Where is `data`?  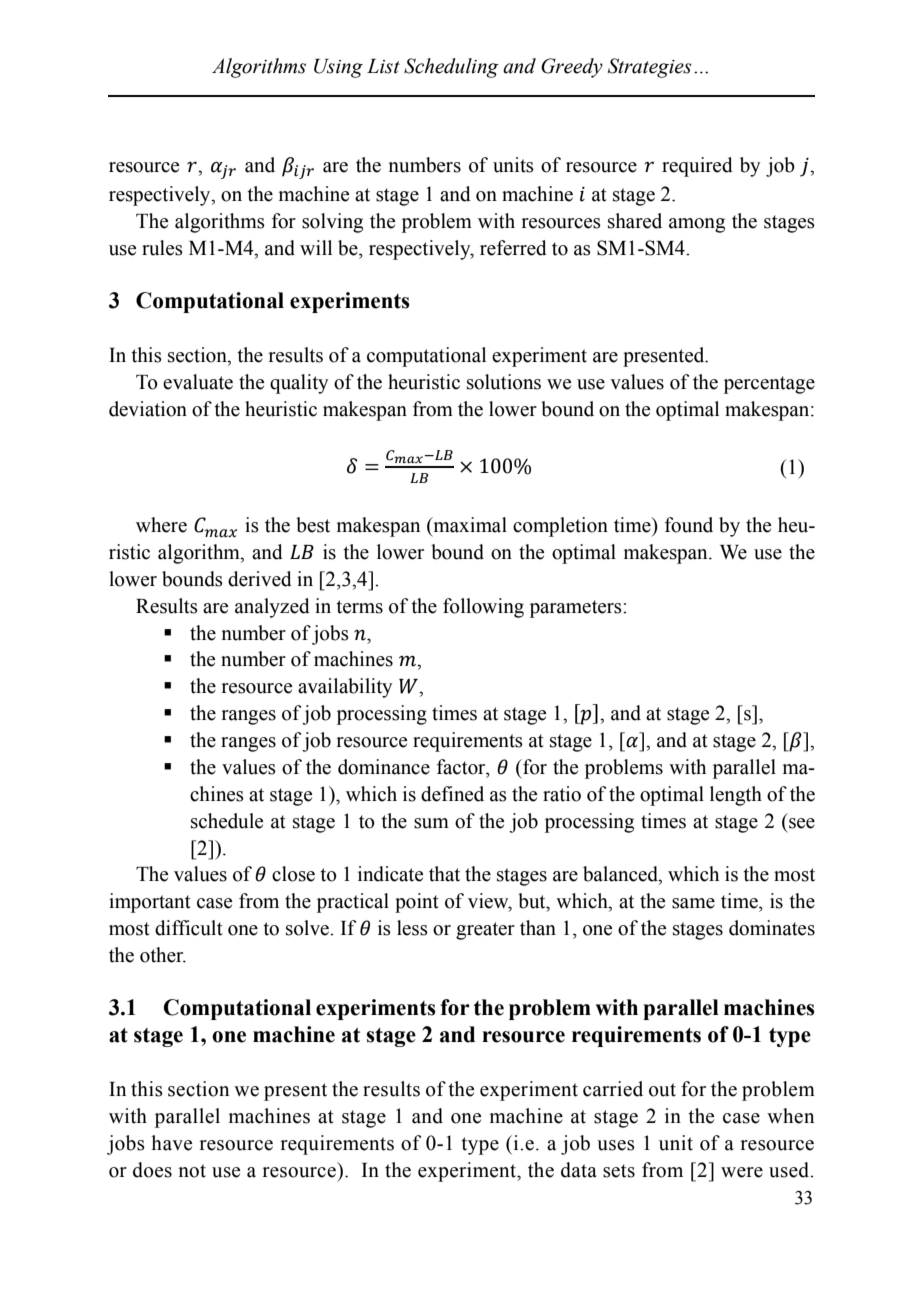
data is located at coordinates (579, 1170).
